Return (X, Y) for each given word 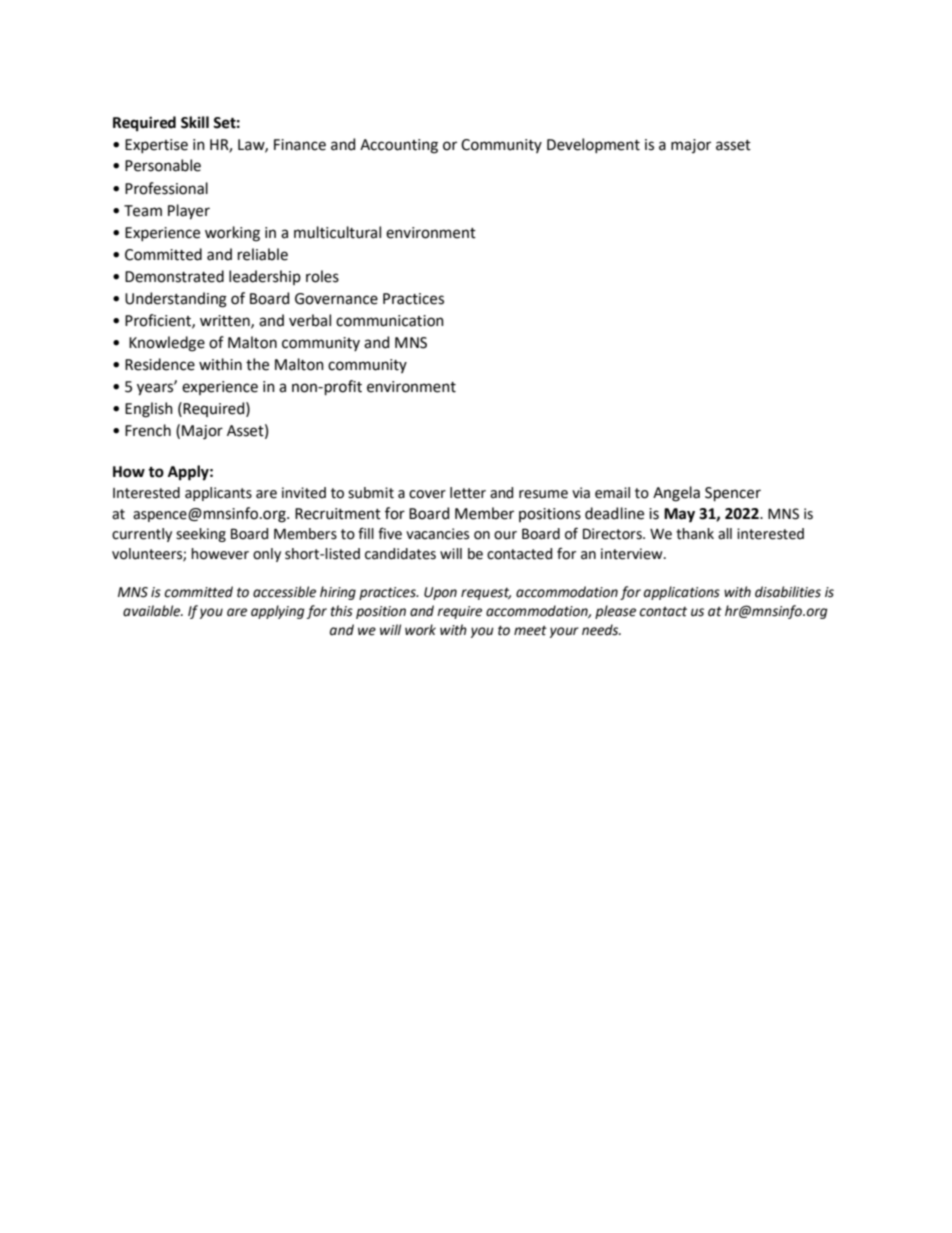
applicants (218, 494)
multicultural (337, 232)
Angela (676, 494)
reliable (263, 254)
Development (593, 145)
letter (468, 493)
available (153, 611)
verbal (310, 320)
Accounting (399, 146)
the (257, 364)
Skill (195, 122)
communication (390, 321)
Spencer (733, 494)
